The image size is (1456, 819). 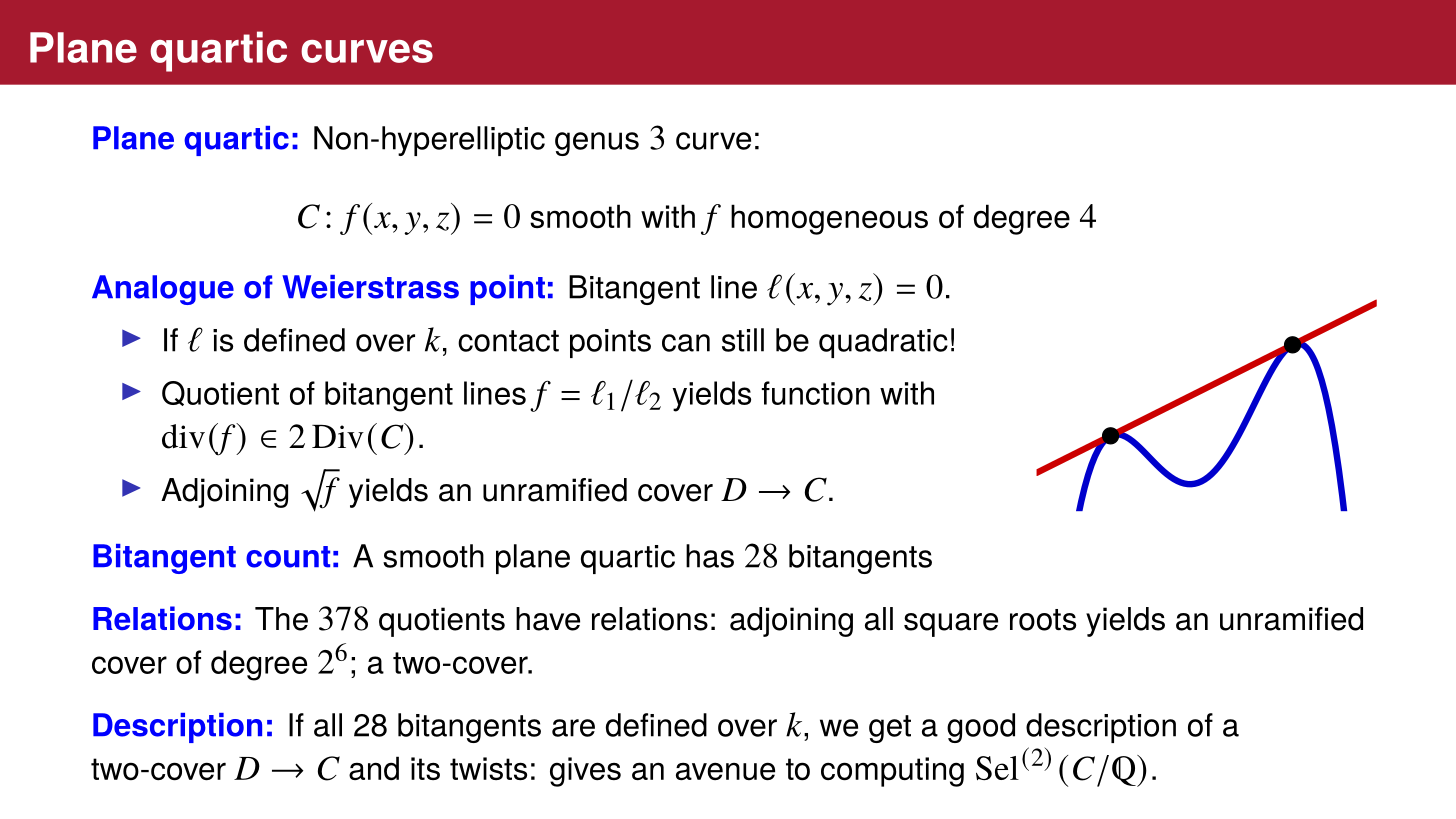 I want to click on function, so click(x=816, y=393).
